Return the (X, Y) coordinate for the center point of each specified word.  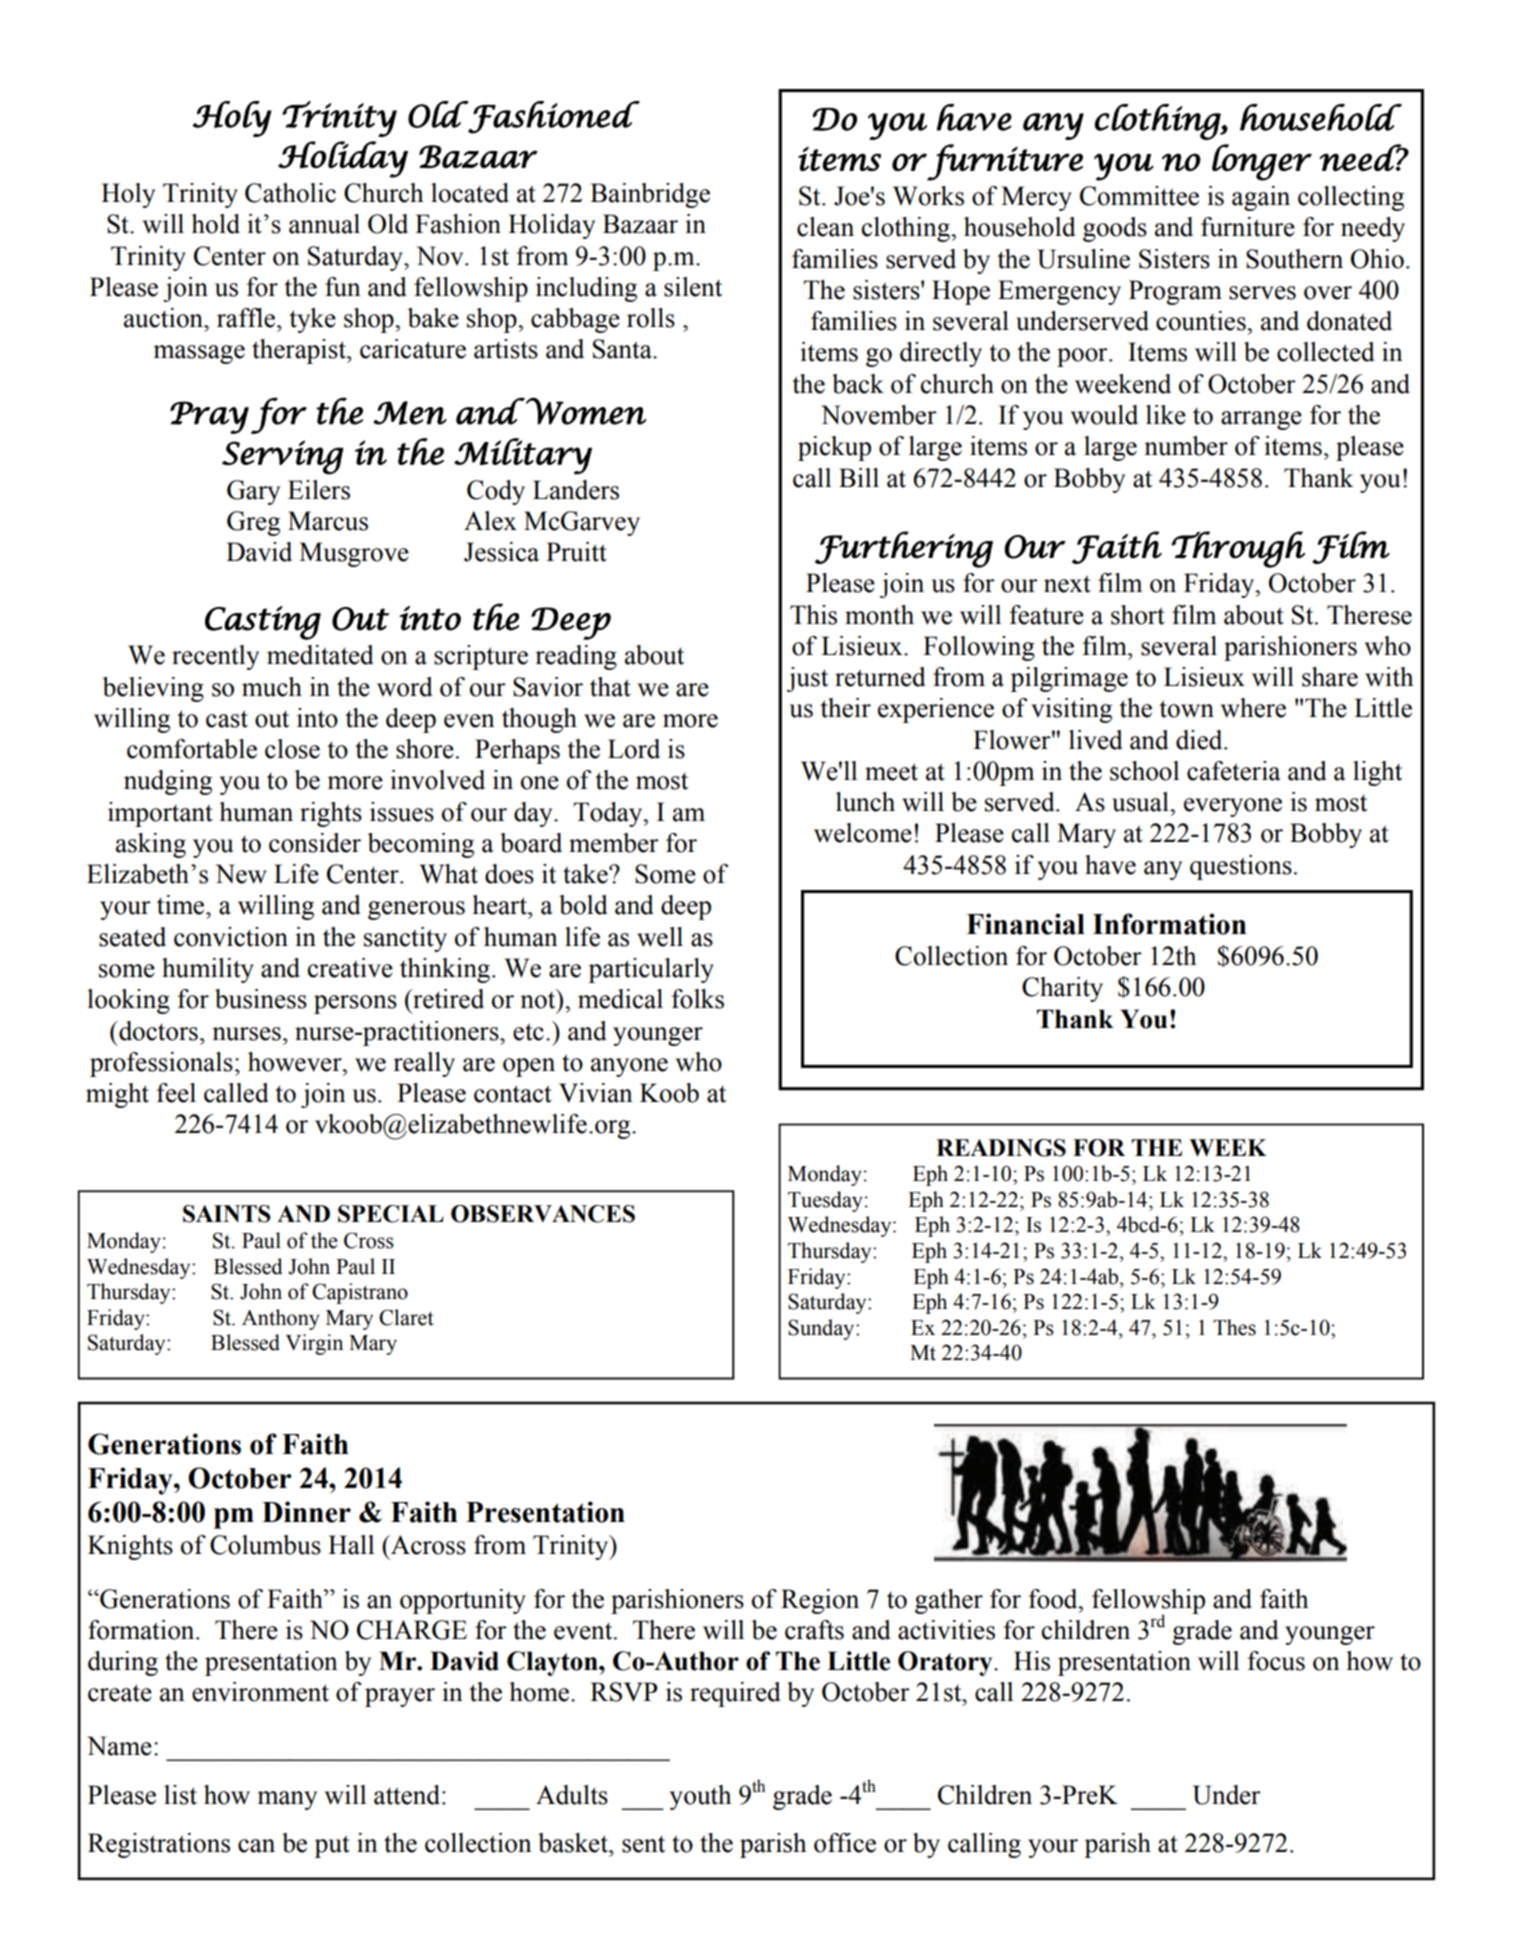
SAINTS (227, 1214)
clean (825, 227)
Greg (253, 523)
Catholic (290, 193)
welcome (863, 833)
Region (820, 1601)
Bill (859, 477)
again (1261, 198)
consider (315, 843)
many (287, 1800)
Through (1238, 549)
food (1054, 1599)
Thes (1234, 1327)
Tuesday (825, 1201)
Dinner (306, 1512)
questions (1241, 867)
